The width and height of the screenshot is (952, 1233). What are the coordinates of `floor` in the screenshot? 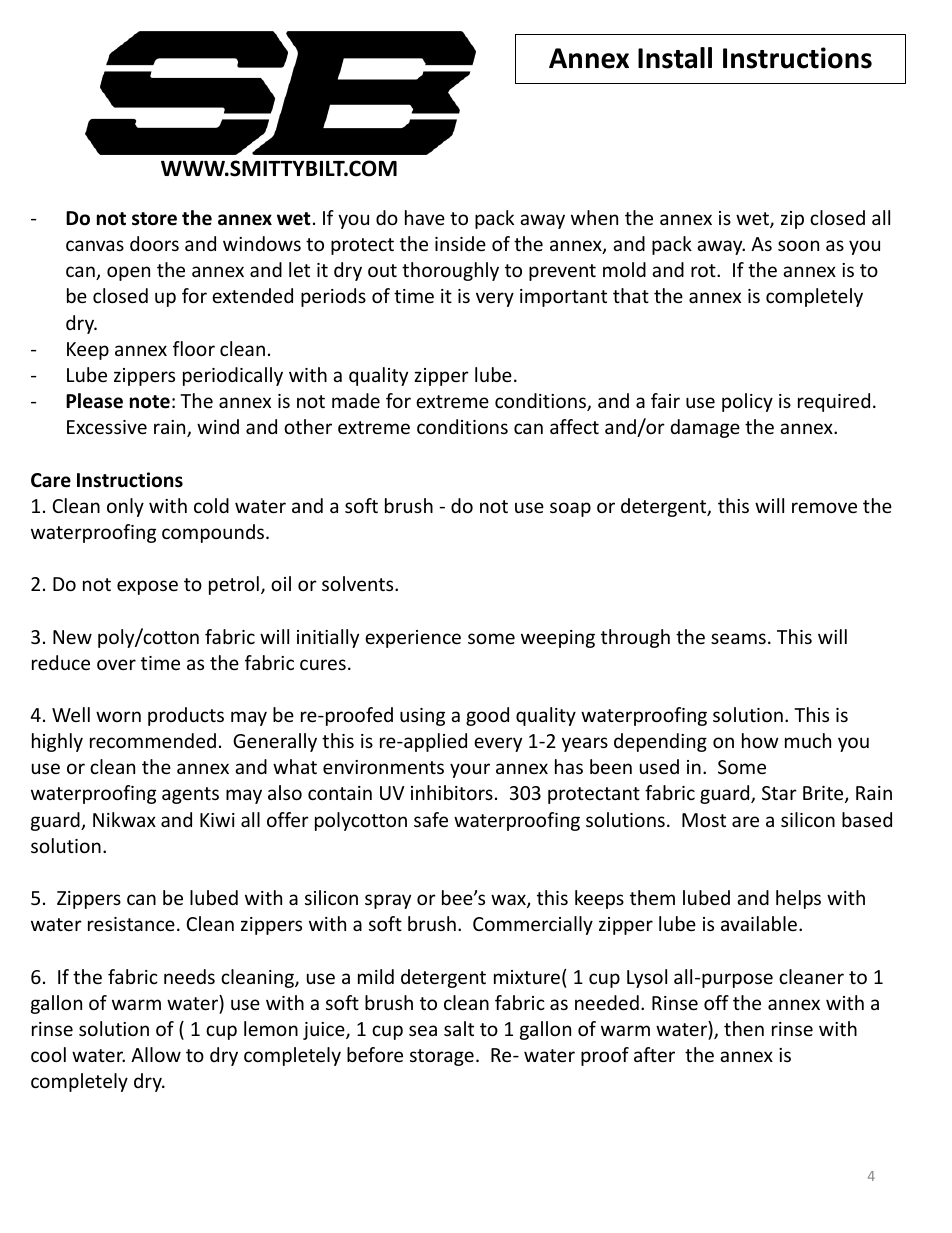 It's located at (194, 348).
